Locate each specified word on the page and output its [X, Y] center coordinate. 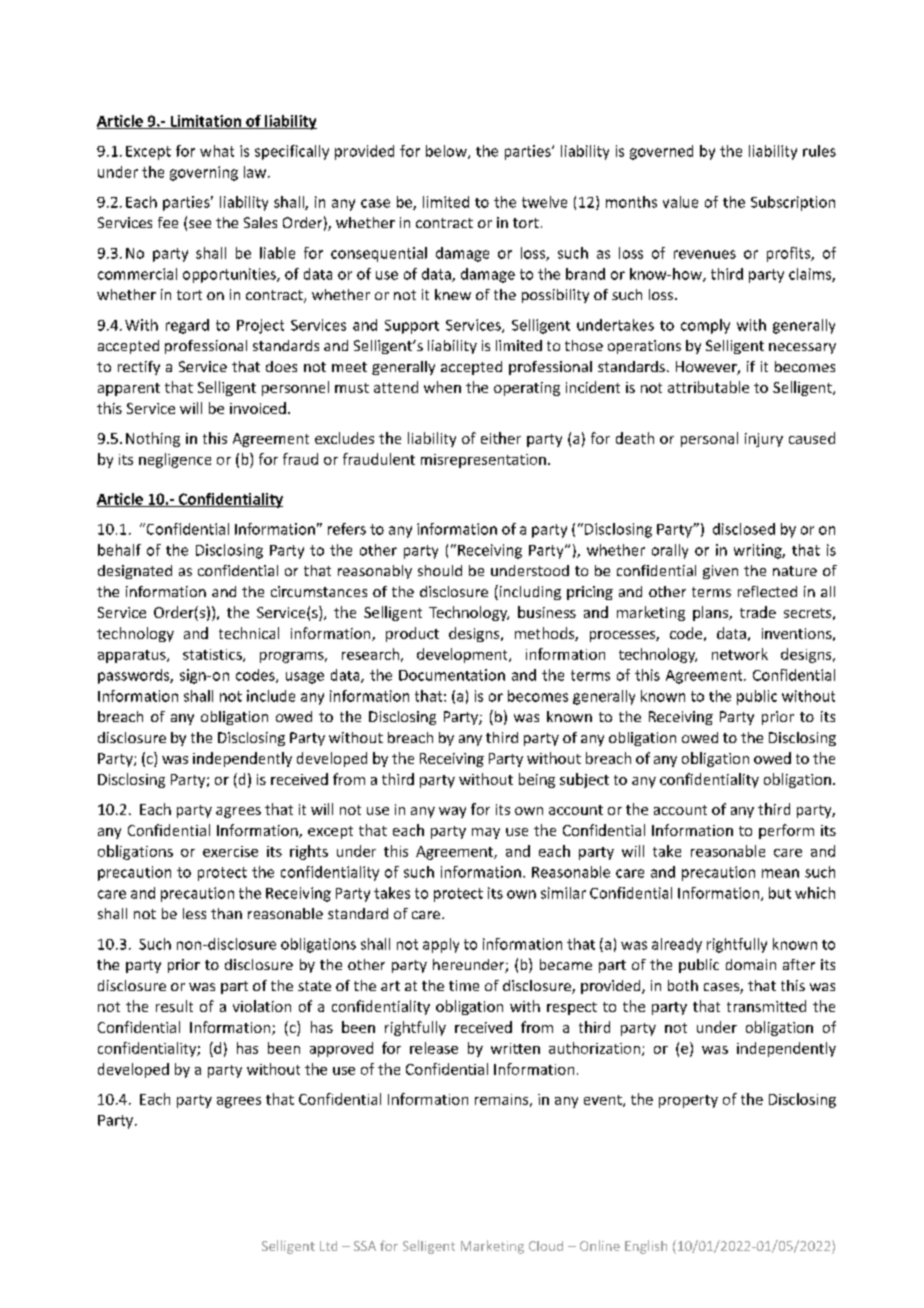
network [740, 654]
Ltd [328, 1246]
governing [204, 173]
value [680, 202]
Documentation [452, 675]
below [447, 152]
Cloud [546, 1246]
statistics [213, 655]
